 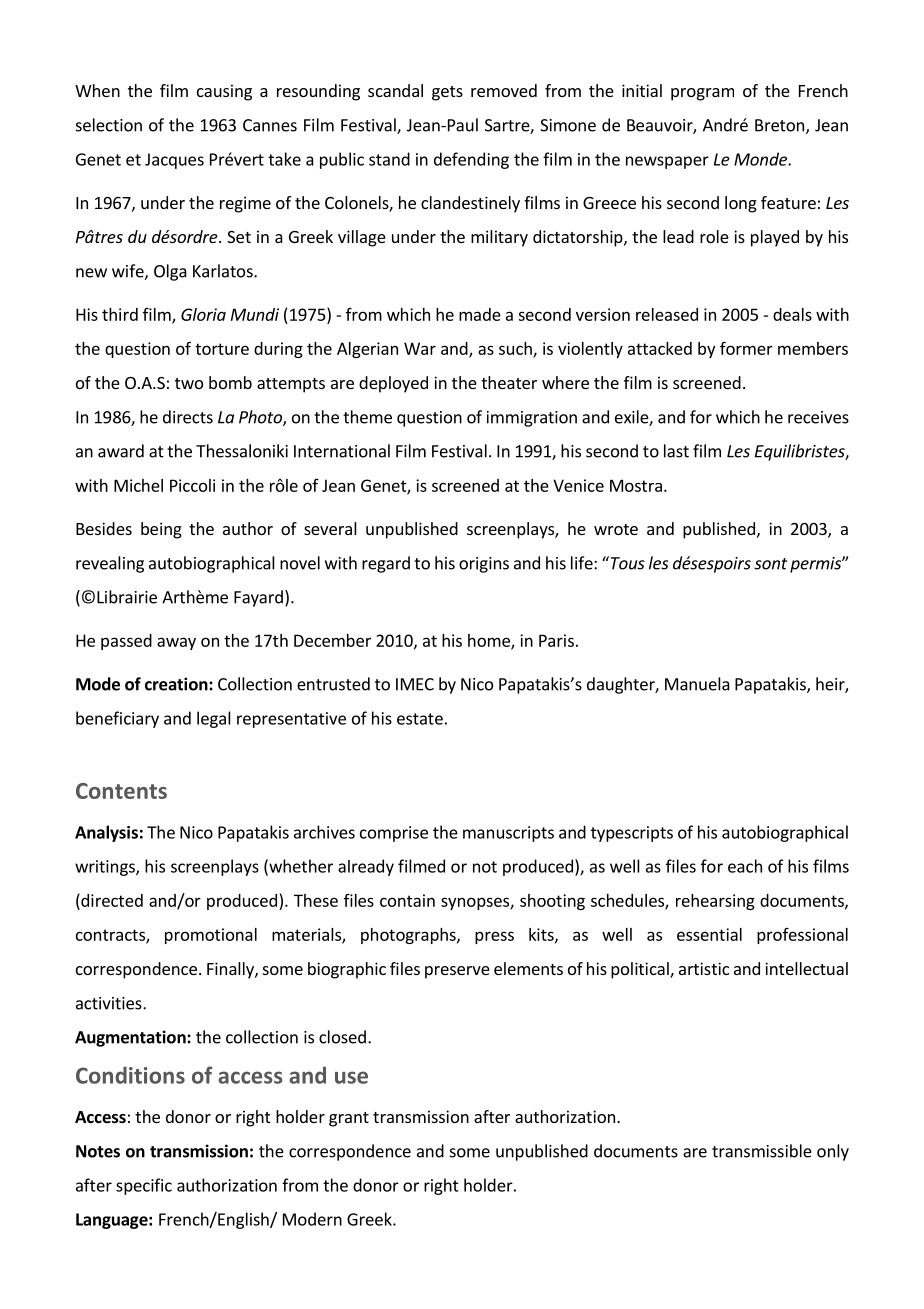 What do you see at coordinates (508, 834) in the screenshot?
I see `manuscripts` at bounding box center [508, 834].
